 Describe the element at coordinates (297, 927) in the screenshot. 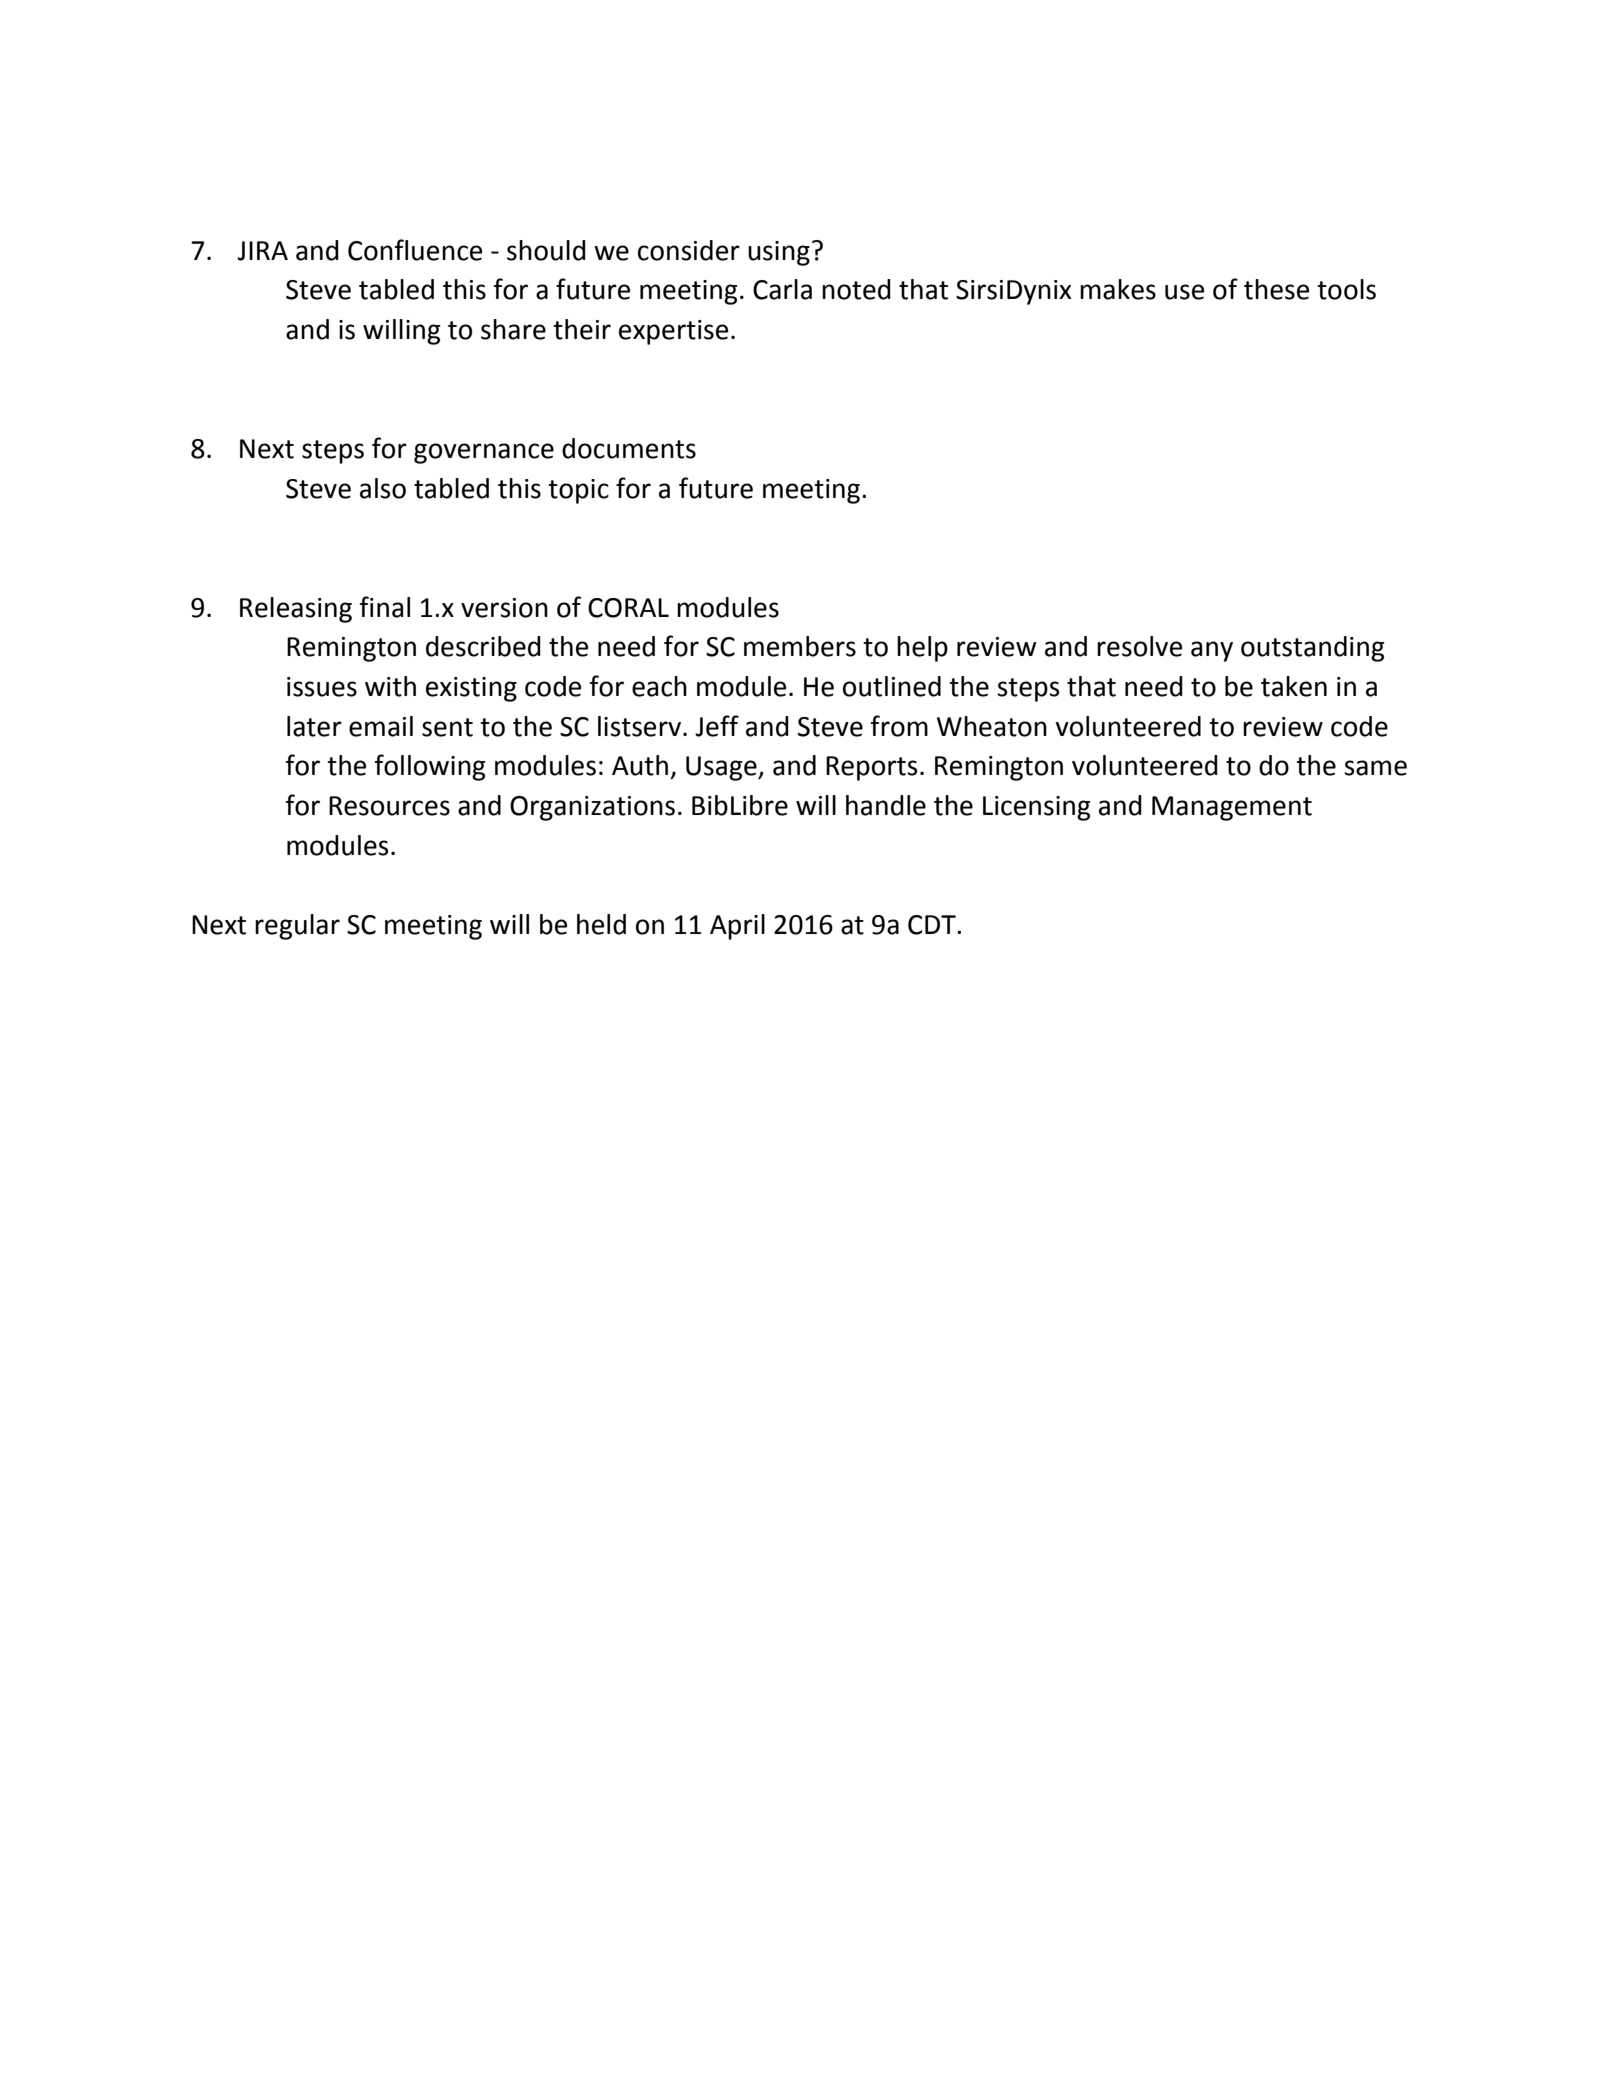

I see `regular` at that location.
